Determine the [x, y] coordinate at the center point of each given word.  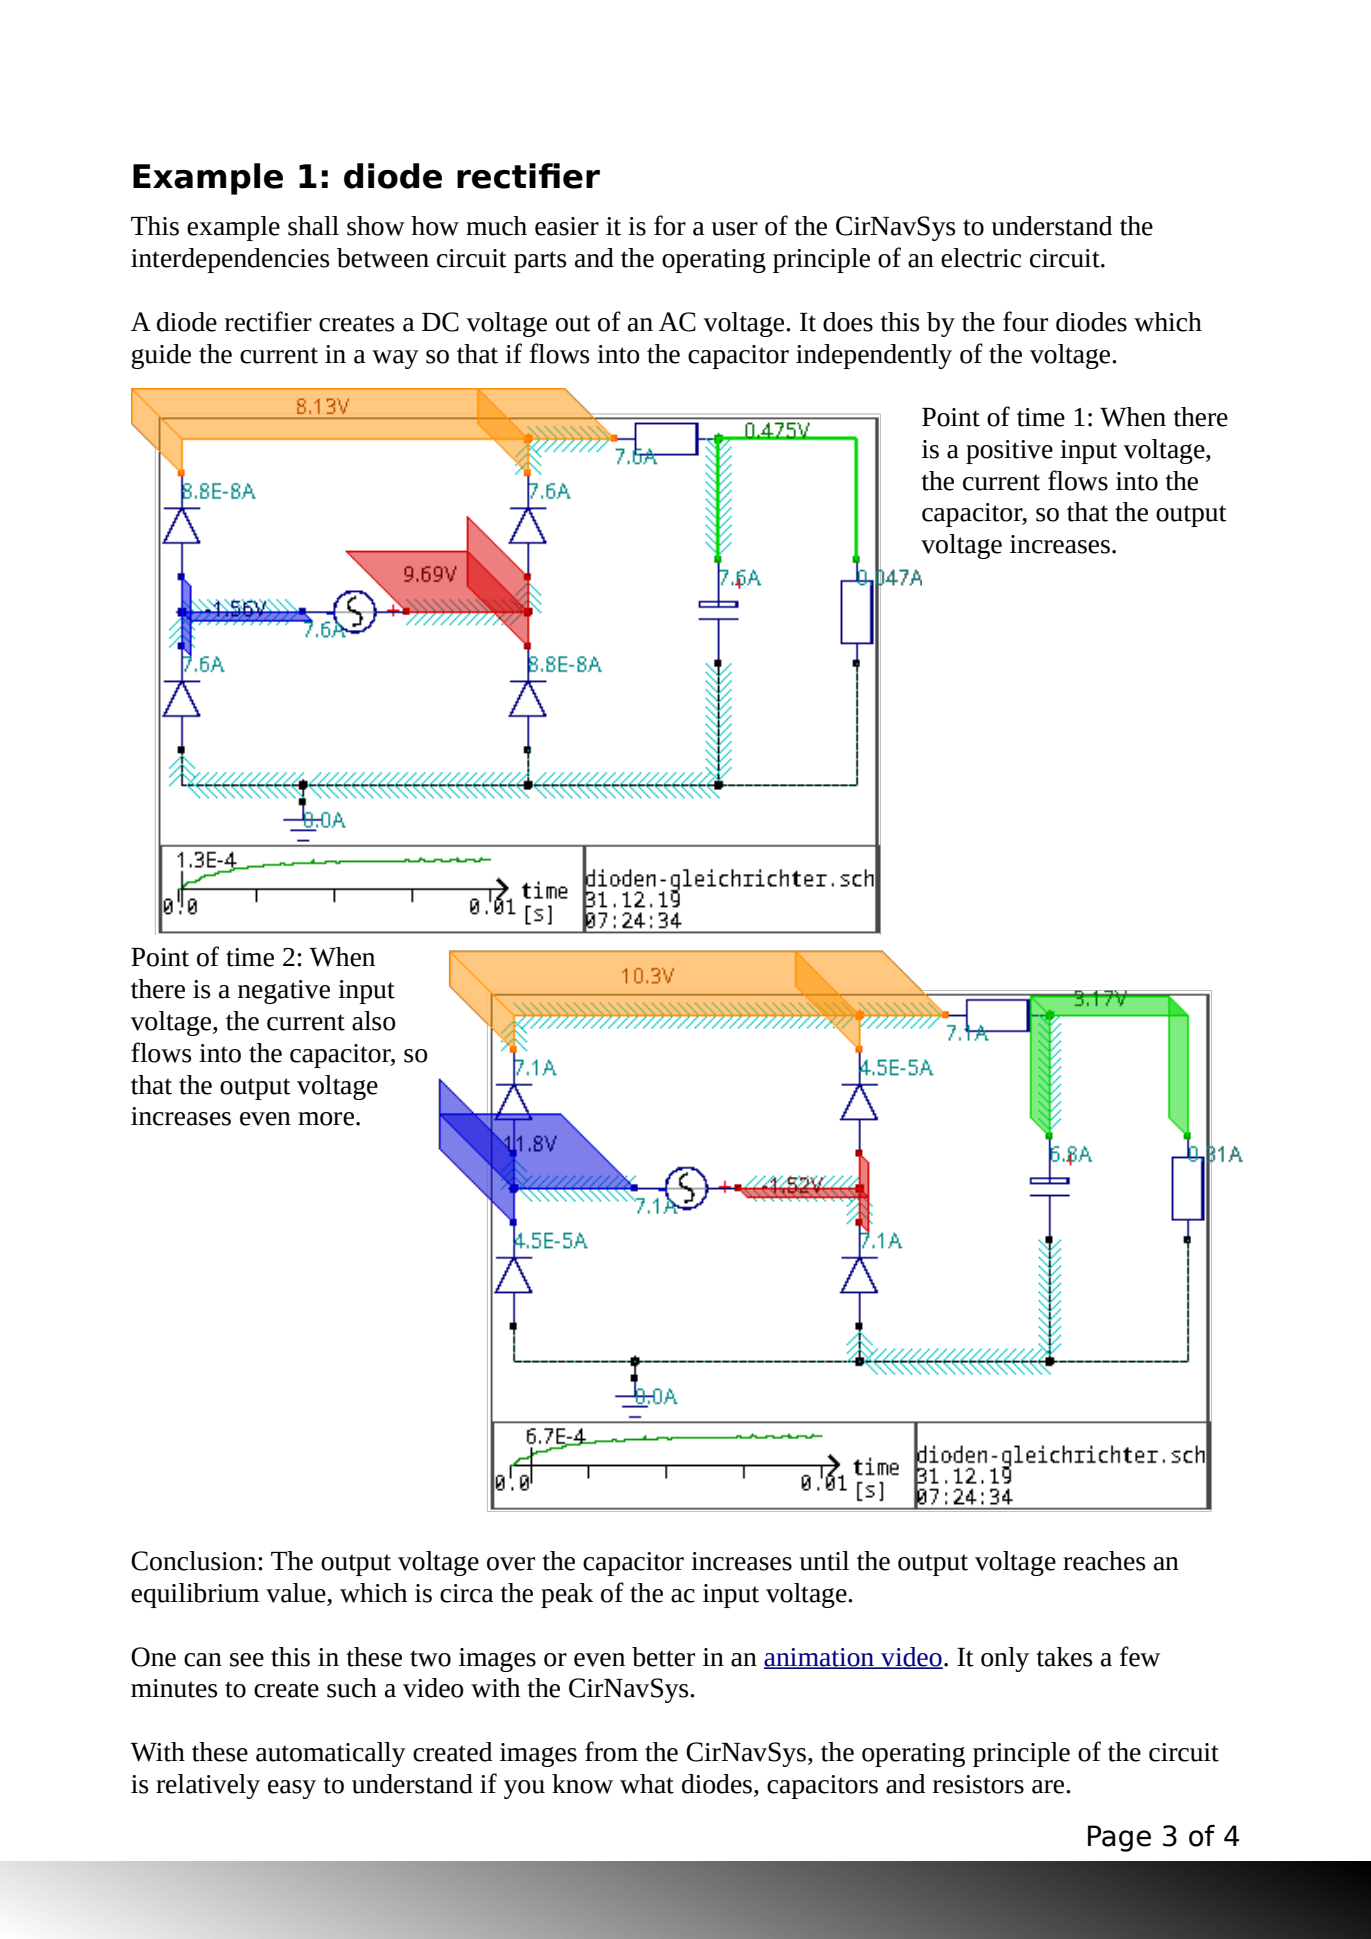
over [511, 1564]
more [326, 1119]
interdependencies [230, 260]
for [670, 225]
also [374, 1021]
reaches [1104, 1561]
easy [292, 1789]
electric [981, 258]
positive [1009, 452]
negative [284, 992]
